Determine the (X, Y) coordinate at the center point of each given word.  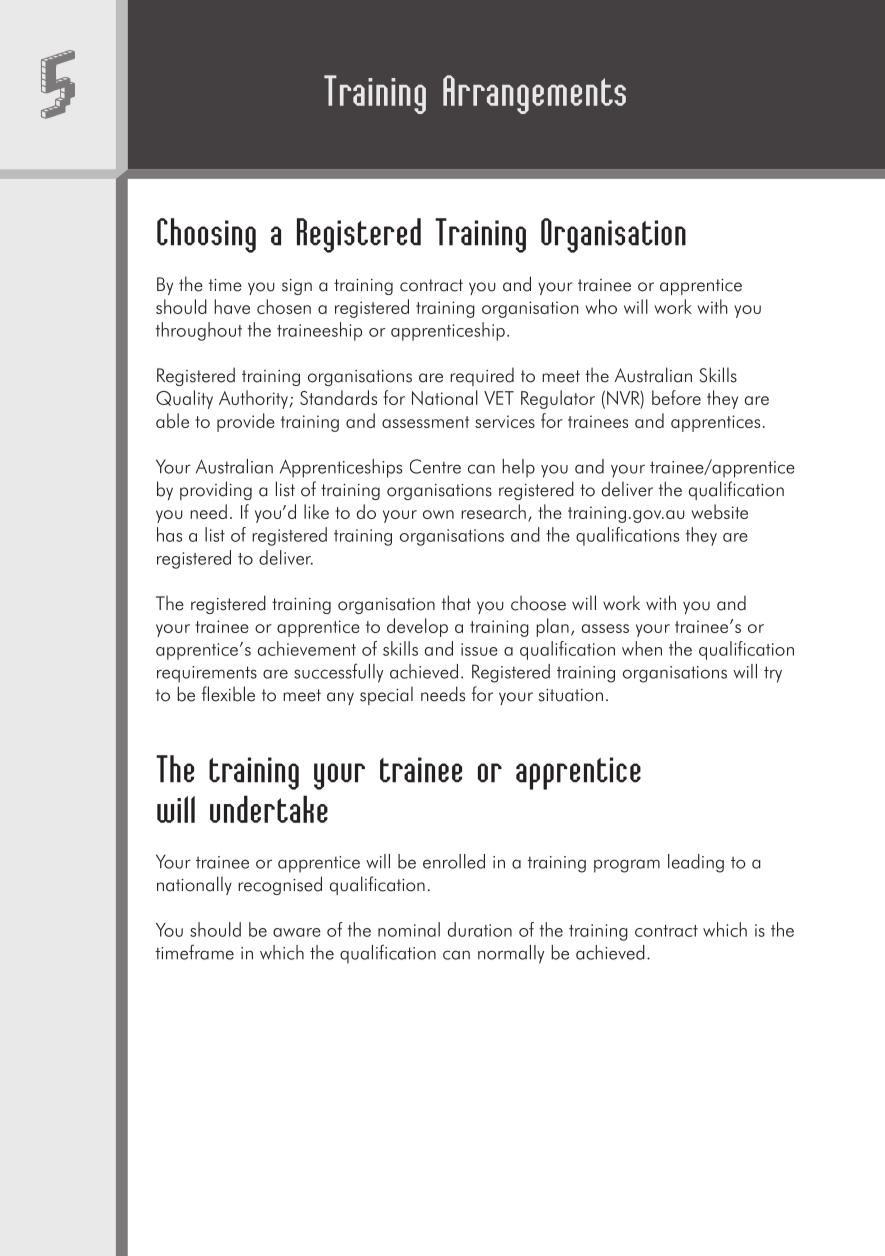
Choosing (206, 235)
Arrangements (534, 94)
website (720, 511)
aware (297, 932)
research (493, 511)
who (601, 306)
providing (216, 490)
